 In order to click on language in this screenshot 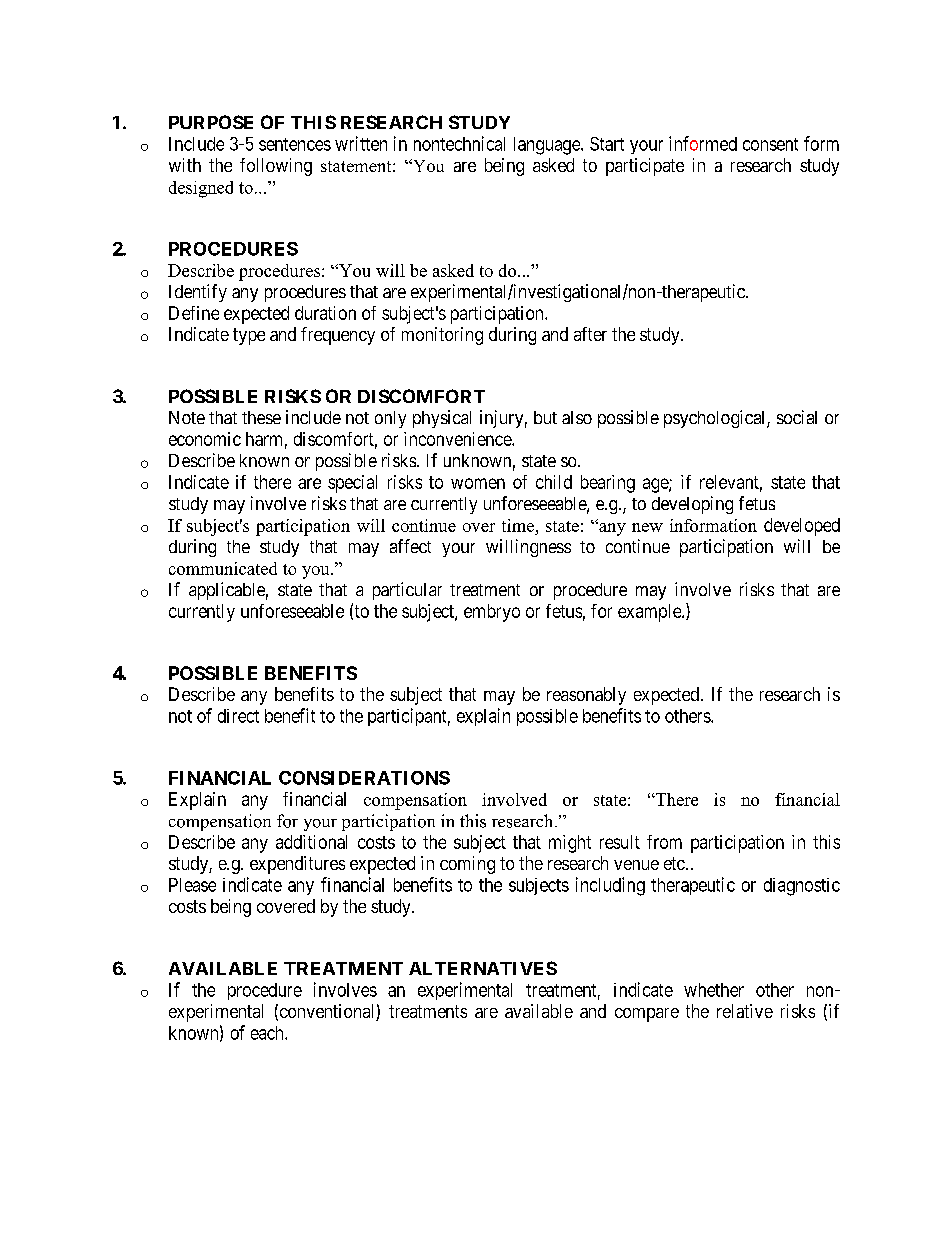, I will do `click(548, 146)`.
